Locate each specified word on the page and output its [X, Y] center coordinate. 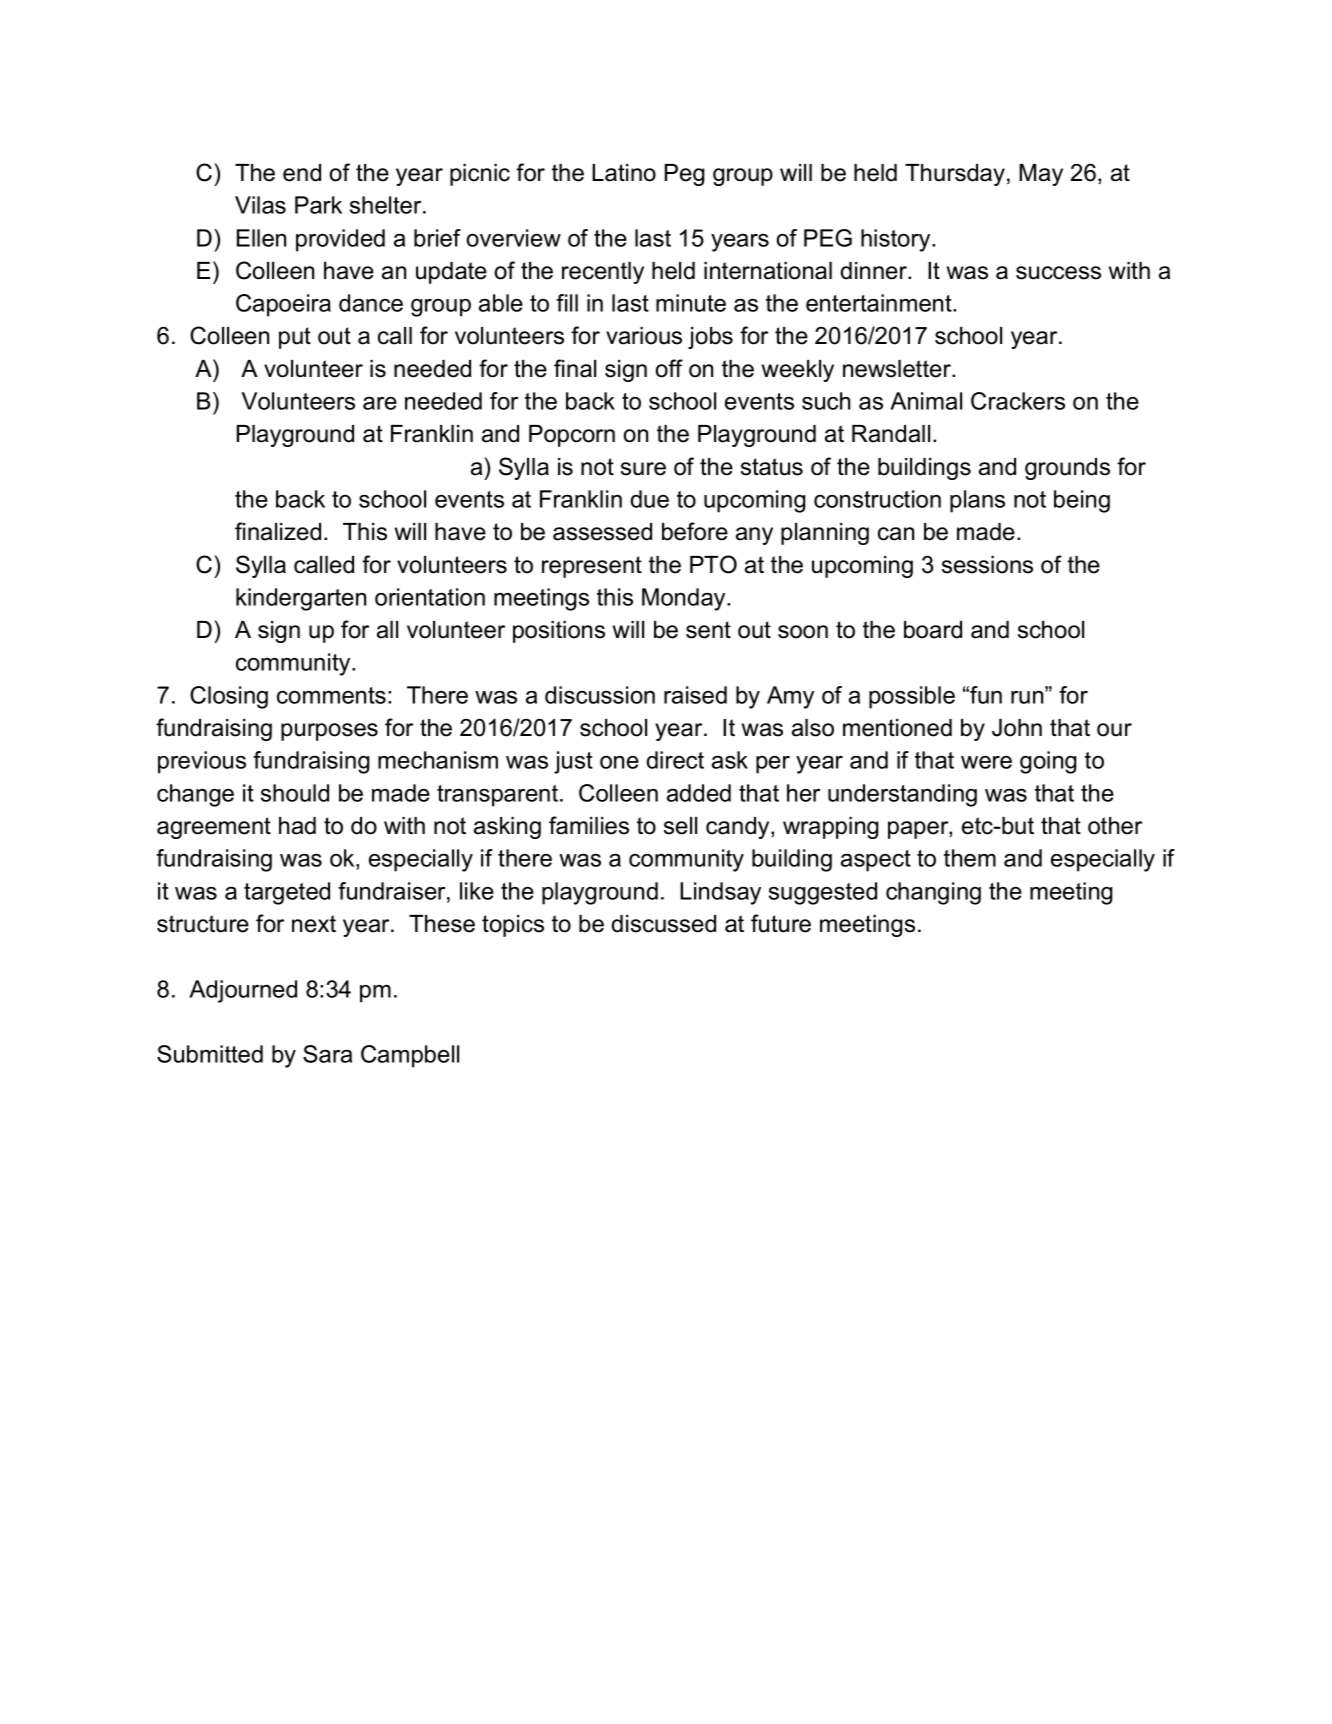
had [297, 826]
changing [933, 893]
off [669, 368]
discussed [664, 924]
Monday [685, 599]
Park [318, 205]
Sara [327, 1054]
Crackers [1018, 401]
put [295, 338]
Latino [624, 173]
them [970, 858]
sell [680, 826]
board [933, 630]
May [1041, 175]
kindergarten [301, 599]
